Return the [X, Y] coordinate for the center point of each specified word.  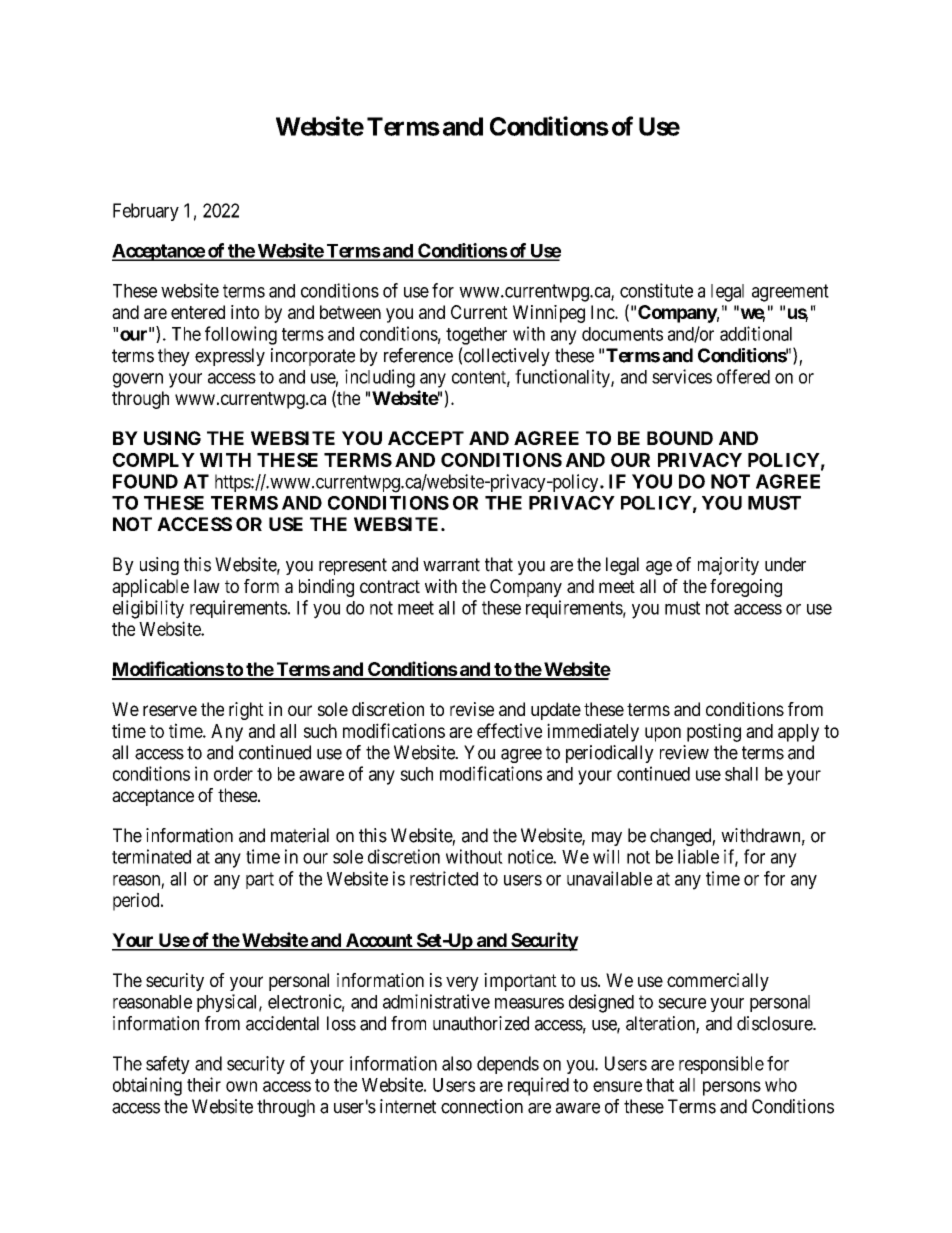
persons [732, 1088]
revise [472, 709]
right [246, 711]
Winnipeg [549, 314]
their [204, 1084]
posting [714, 732]
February [146, 212]
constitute [656, 290]
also [457, 1063]
